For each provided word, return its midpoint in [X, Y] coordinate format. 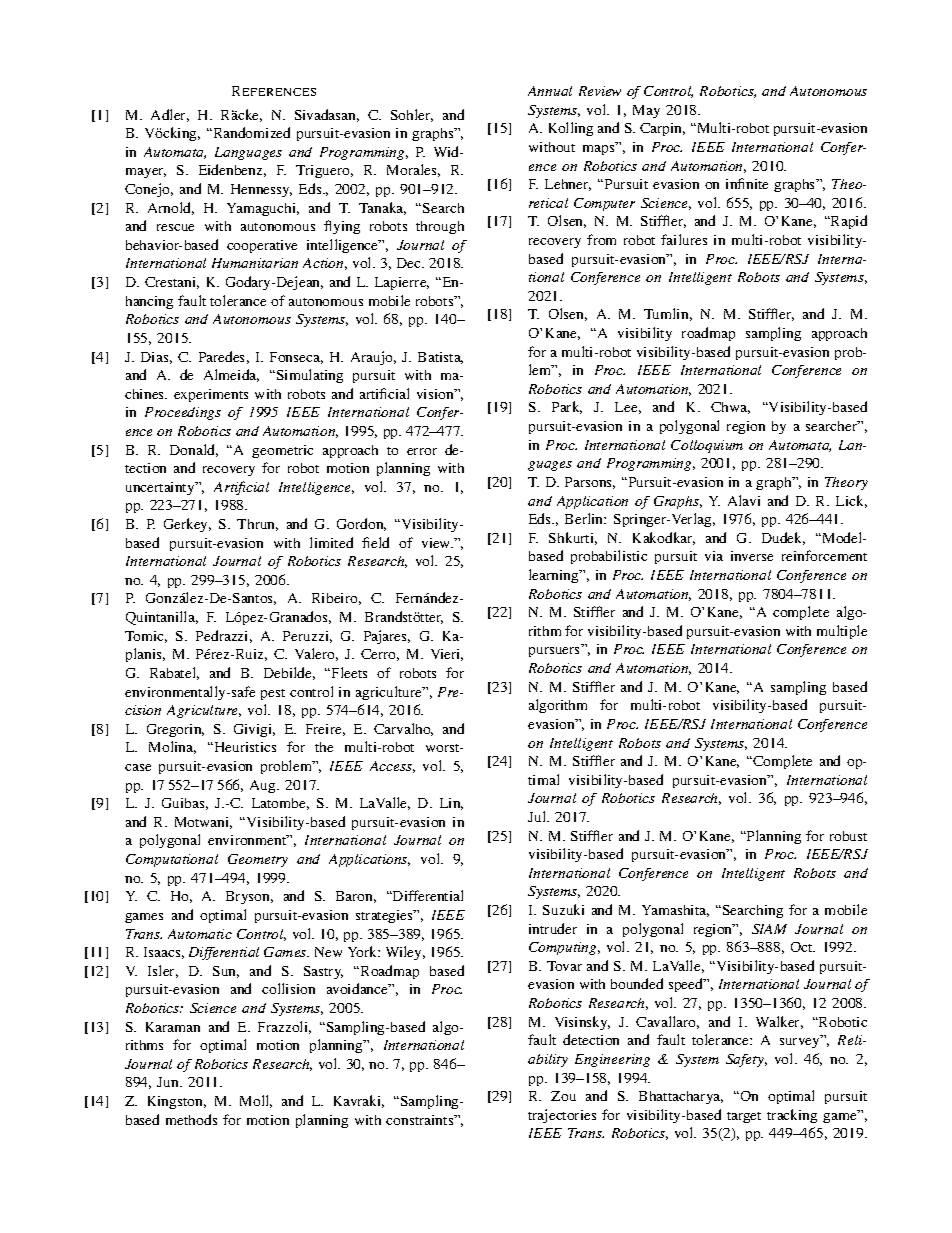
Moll [256, 1101]
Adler [170, 115]
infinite [747, 183]
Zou [563, 1096]
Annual [550, 91]
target [744, 1117]
